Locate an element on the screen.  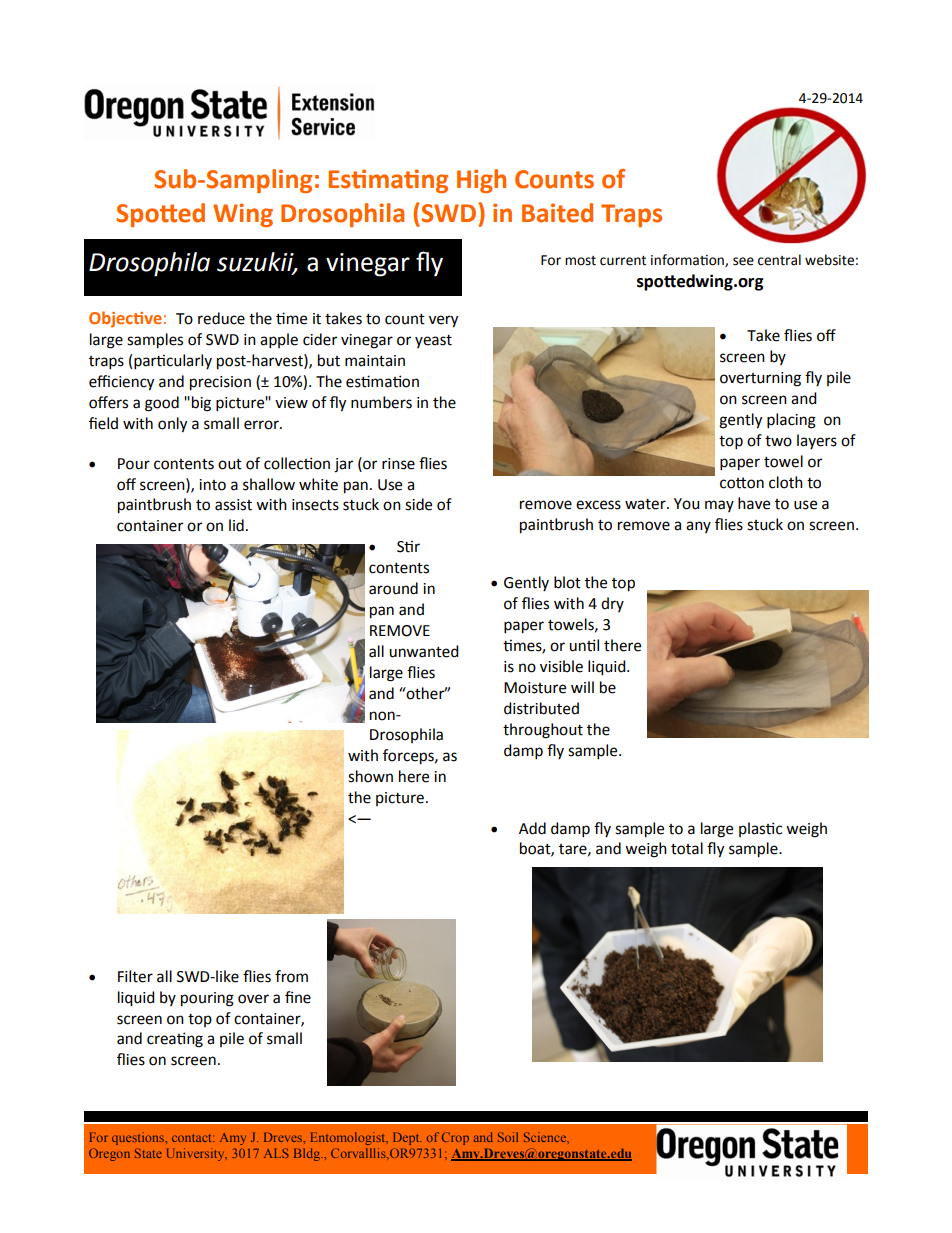
yeast is located at coordinates (433, 341).
